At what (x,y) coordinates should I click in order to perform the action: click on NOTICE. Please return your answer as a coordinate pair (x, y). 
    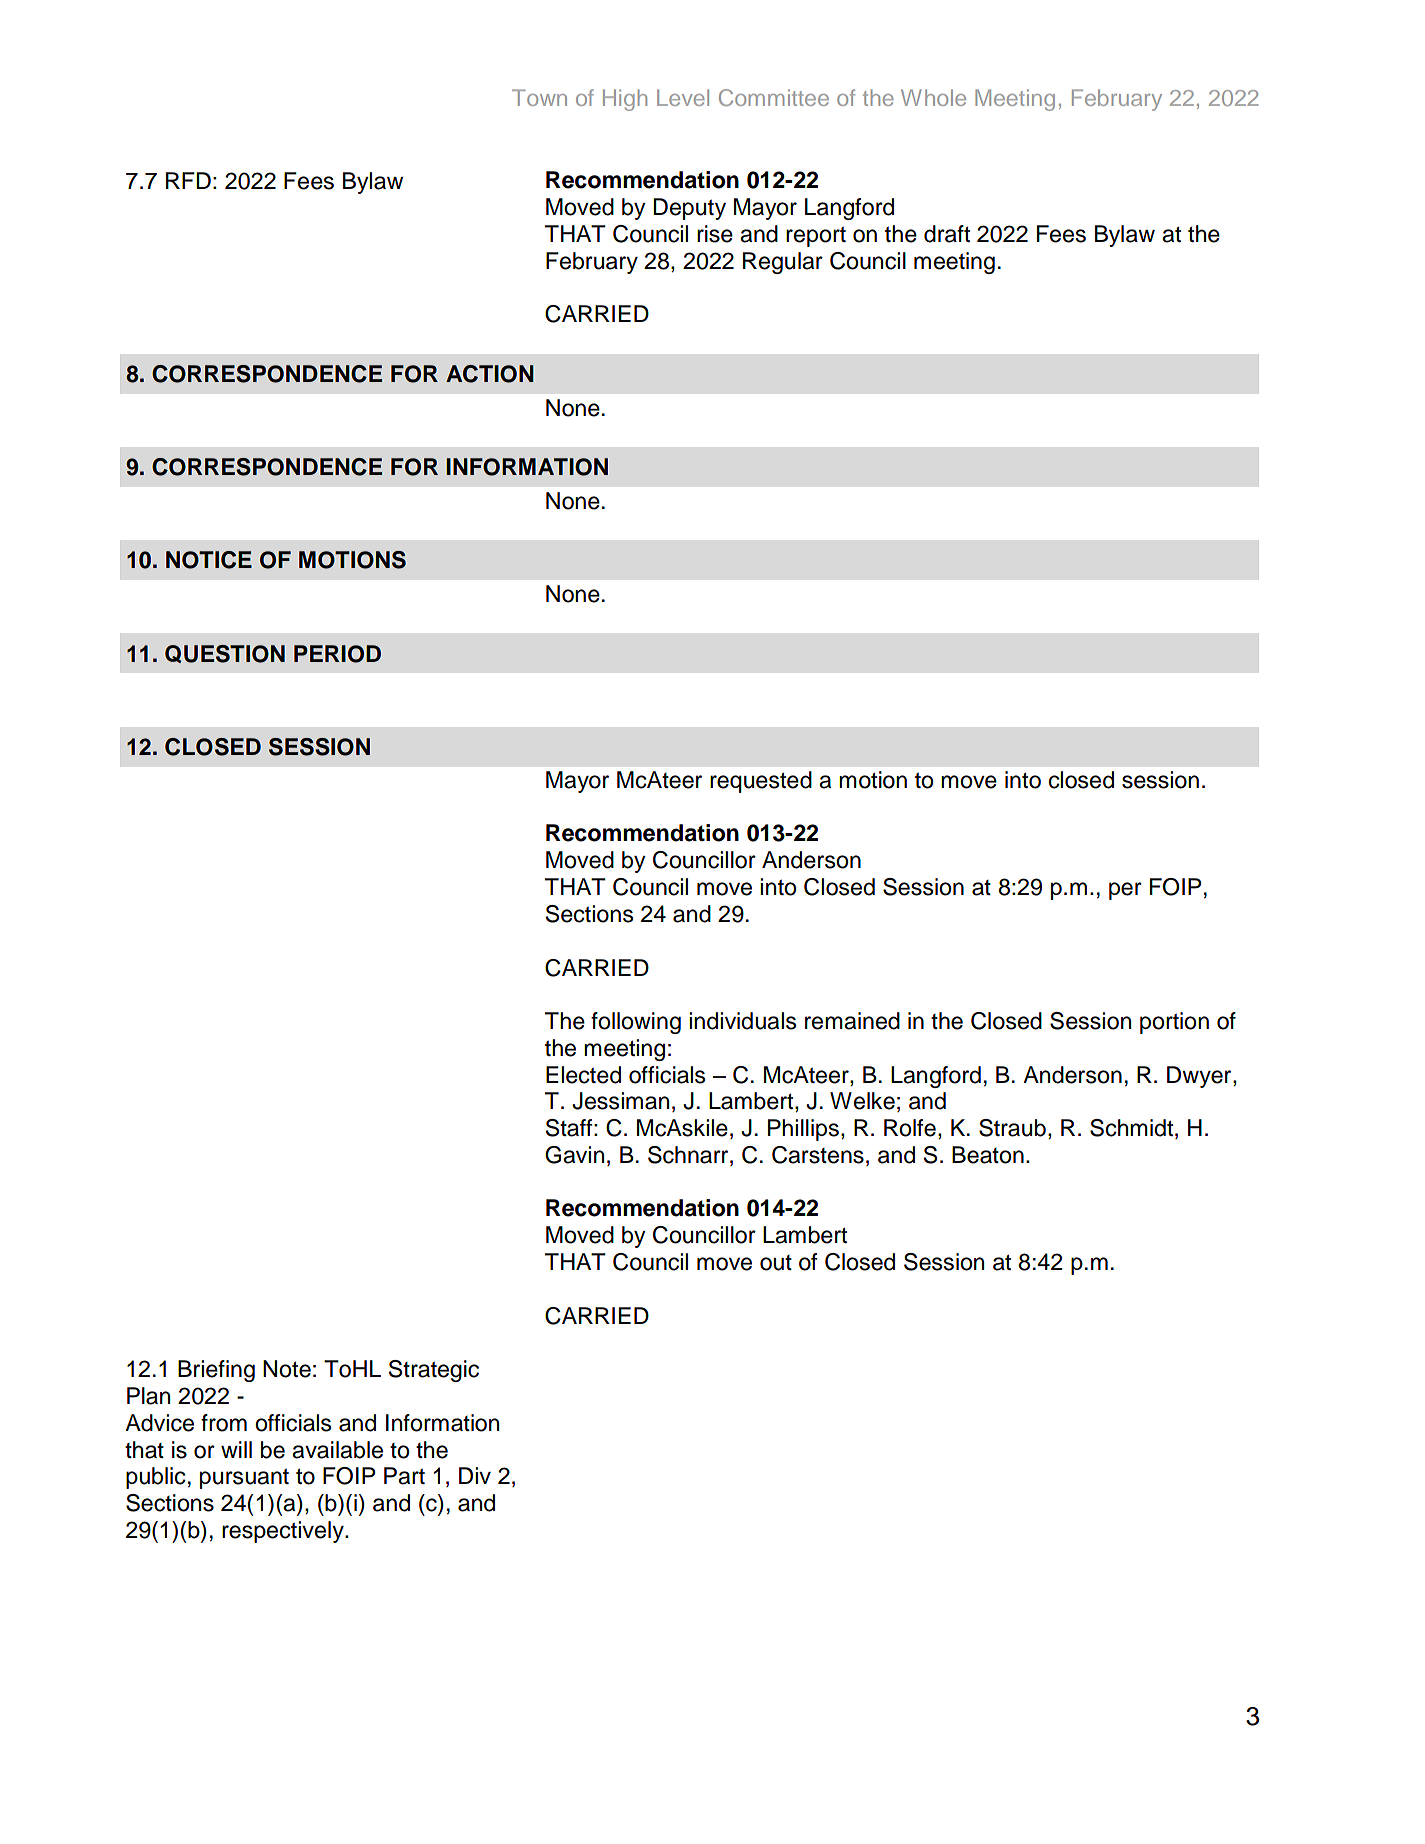
    Looking at the image, I should click on (209, 560).
